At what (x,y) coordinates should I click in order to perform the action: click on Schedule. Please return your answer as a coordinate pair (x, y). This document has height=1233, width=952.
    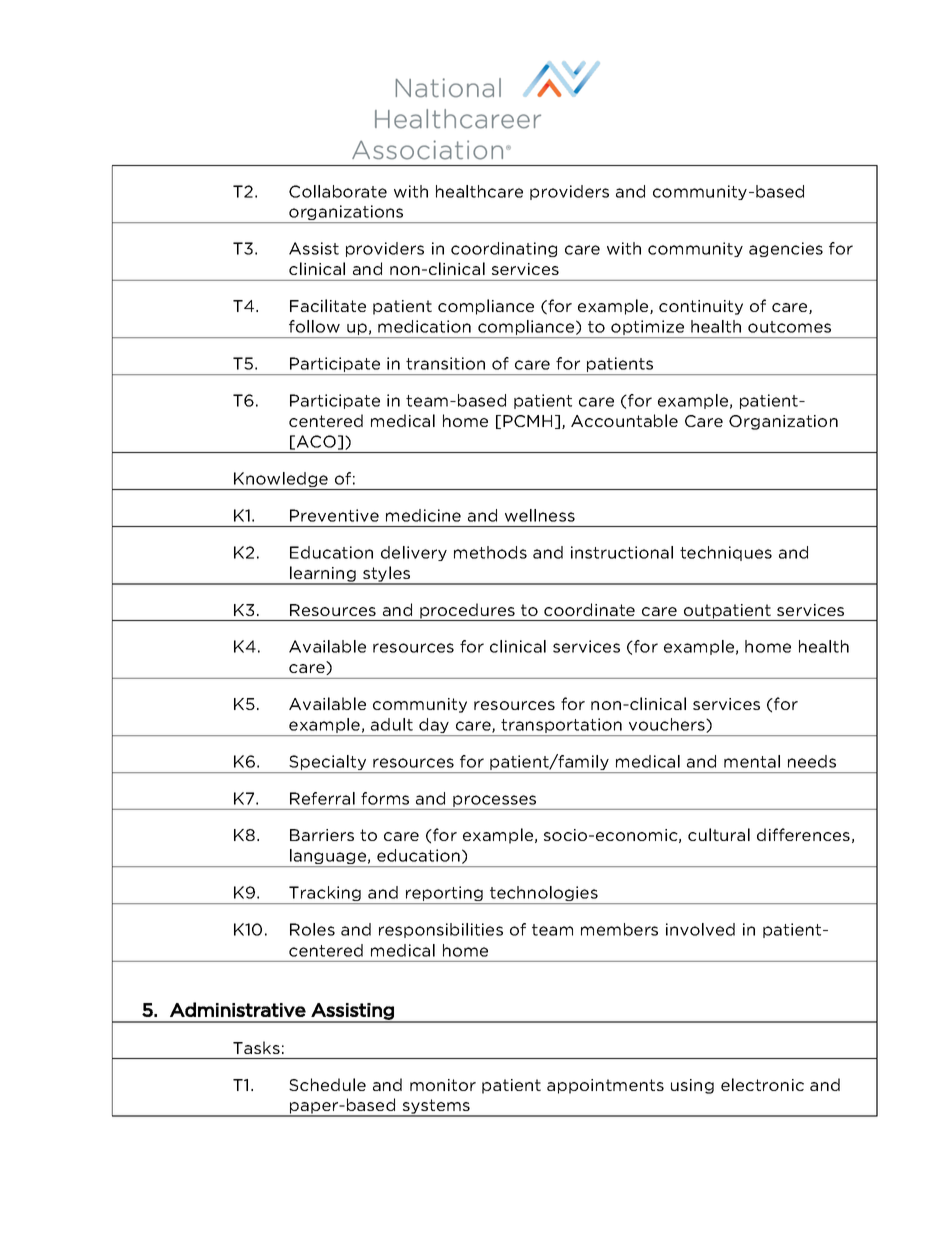
    Looking at the image, I should click on (327, 1084).
